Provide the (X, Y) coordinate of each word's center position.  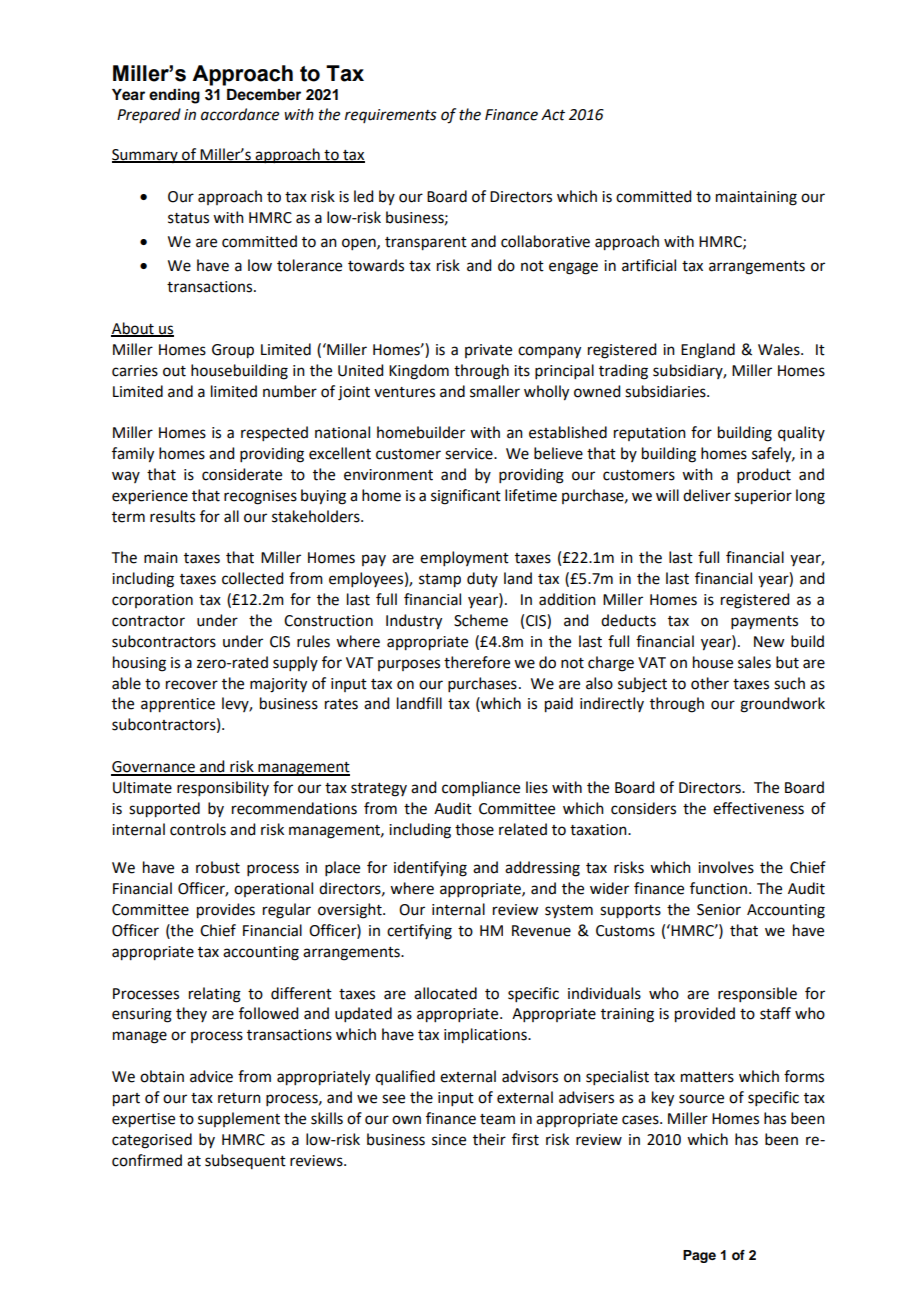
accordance (240, 114)
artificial (649, 265)
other (710, 683)
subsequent (245, 1161)
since (449, 1140)
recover (192, 685)
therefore (477, 662)
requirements (391, 116)
